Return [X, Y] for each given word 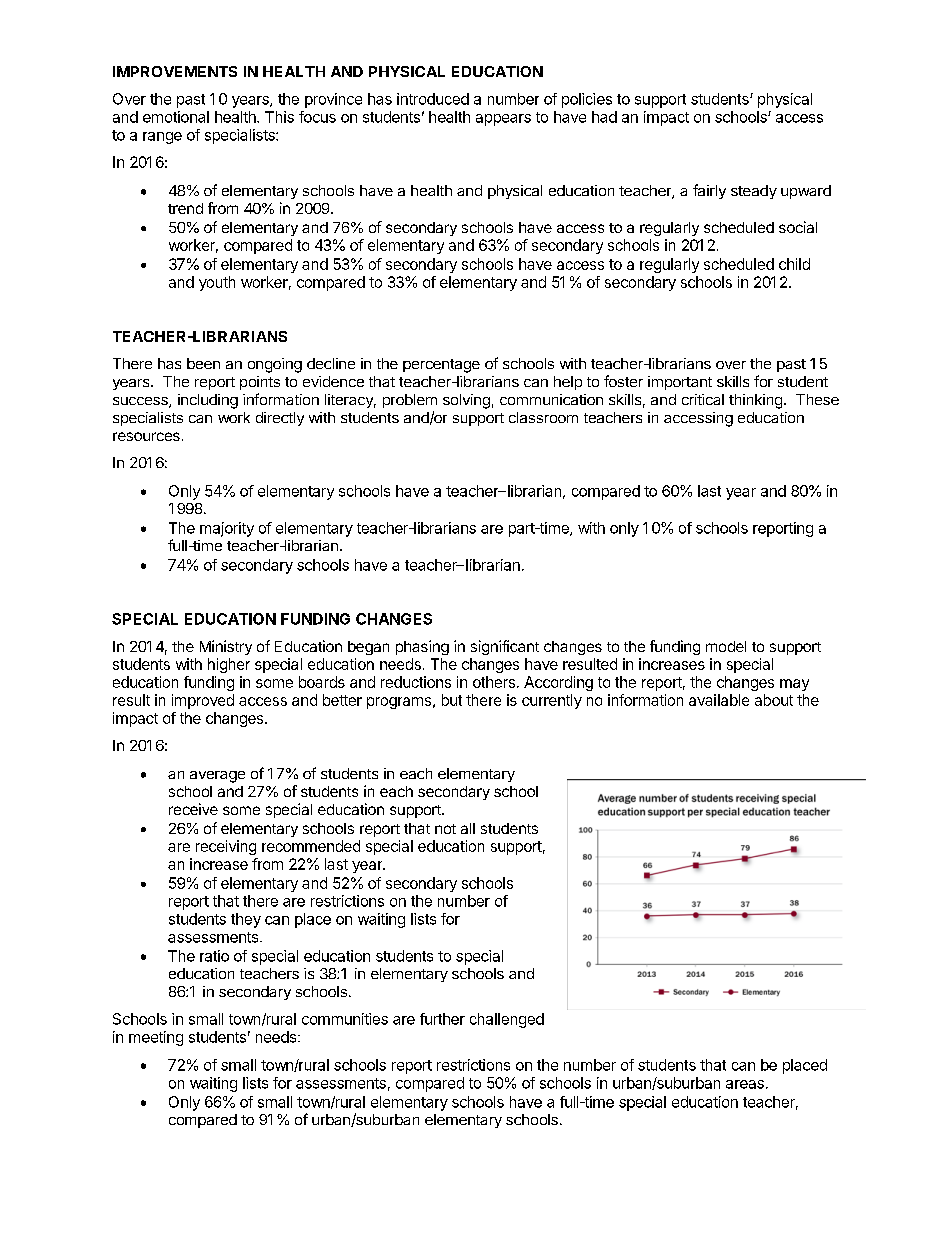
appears [503, 120]
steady [754, 192]
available [719, 700]
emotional [176, 117]
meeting [156, 1038]
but [452, 700]
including [208, 401]
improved [203, 701]
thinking [755, 401]
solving [466, 401]
